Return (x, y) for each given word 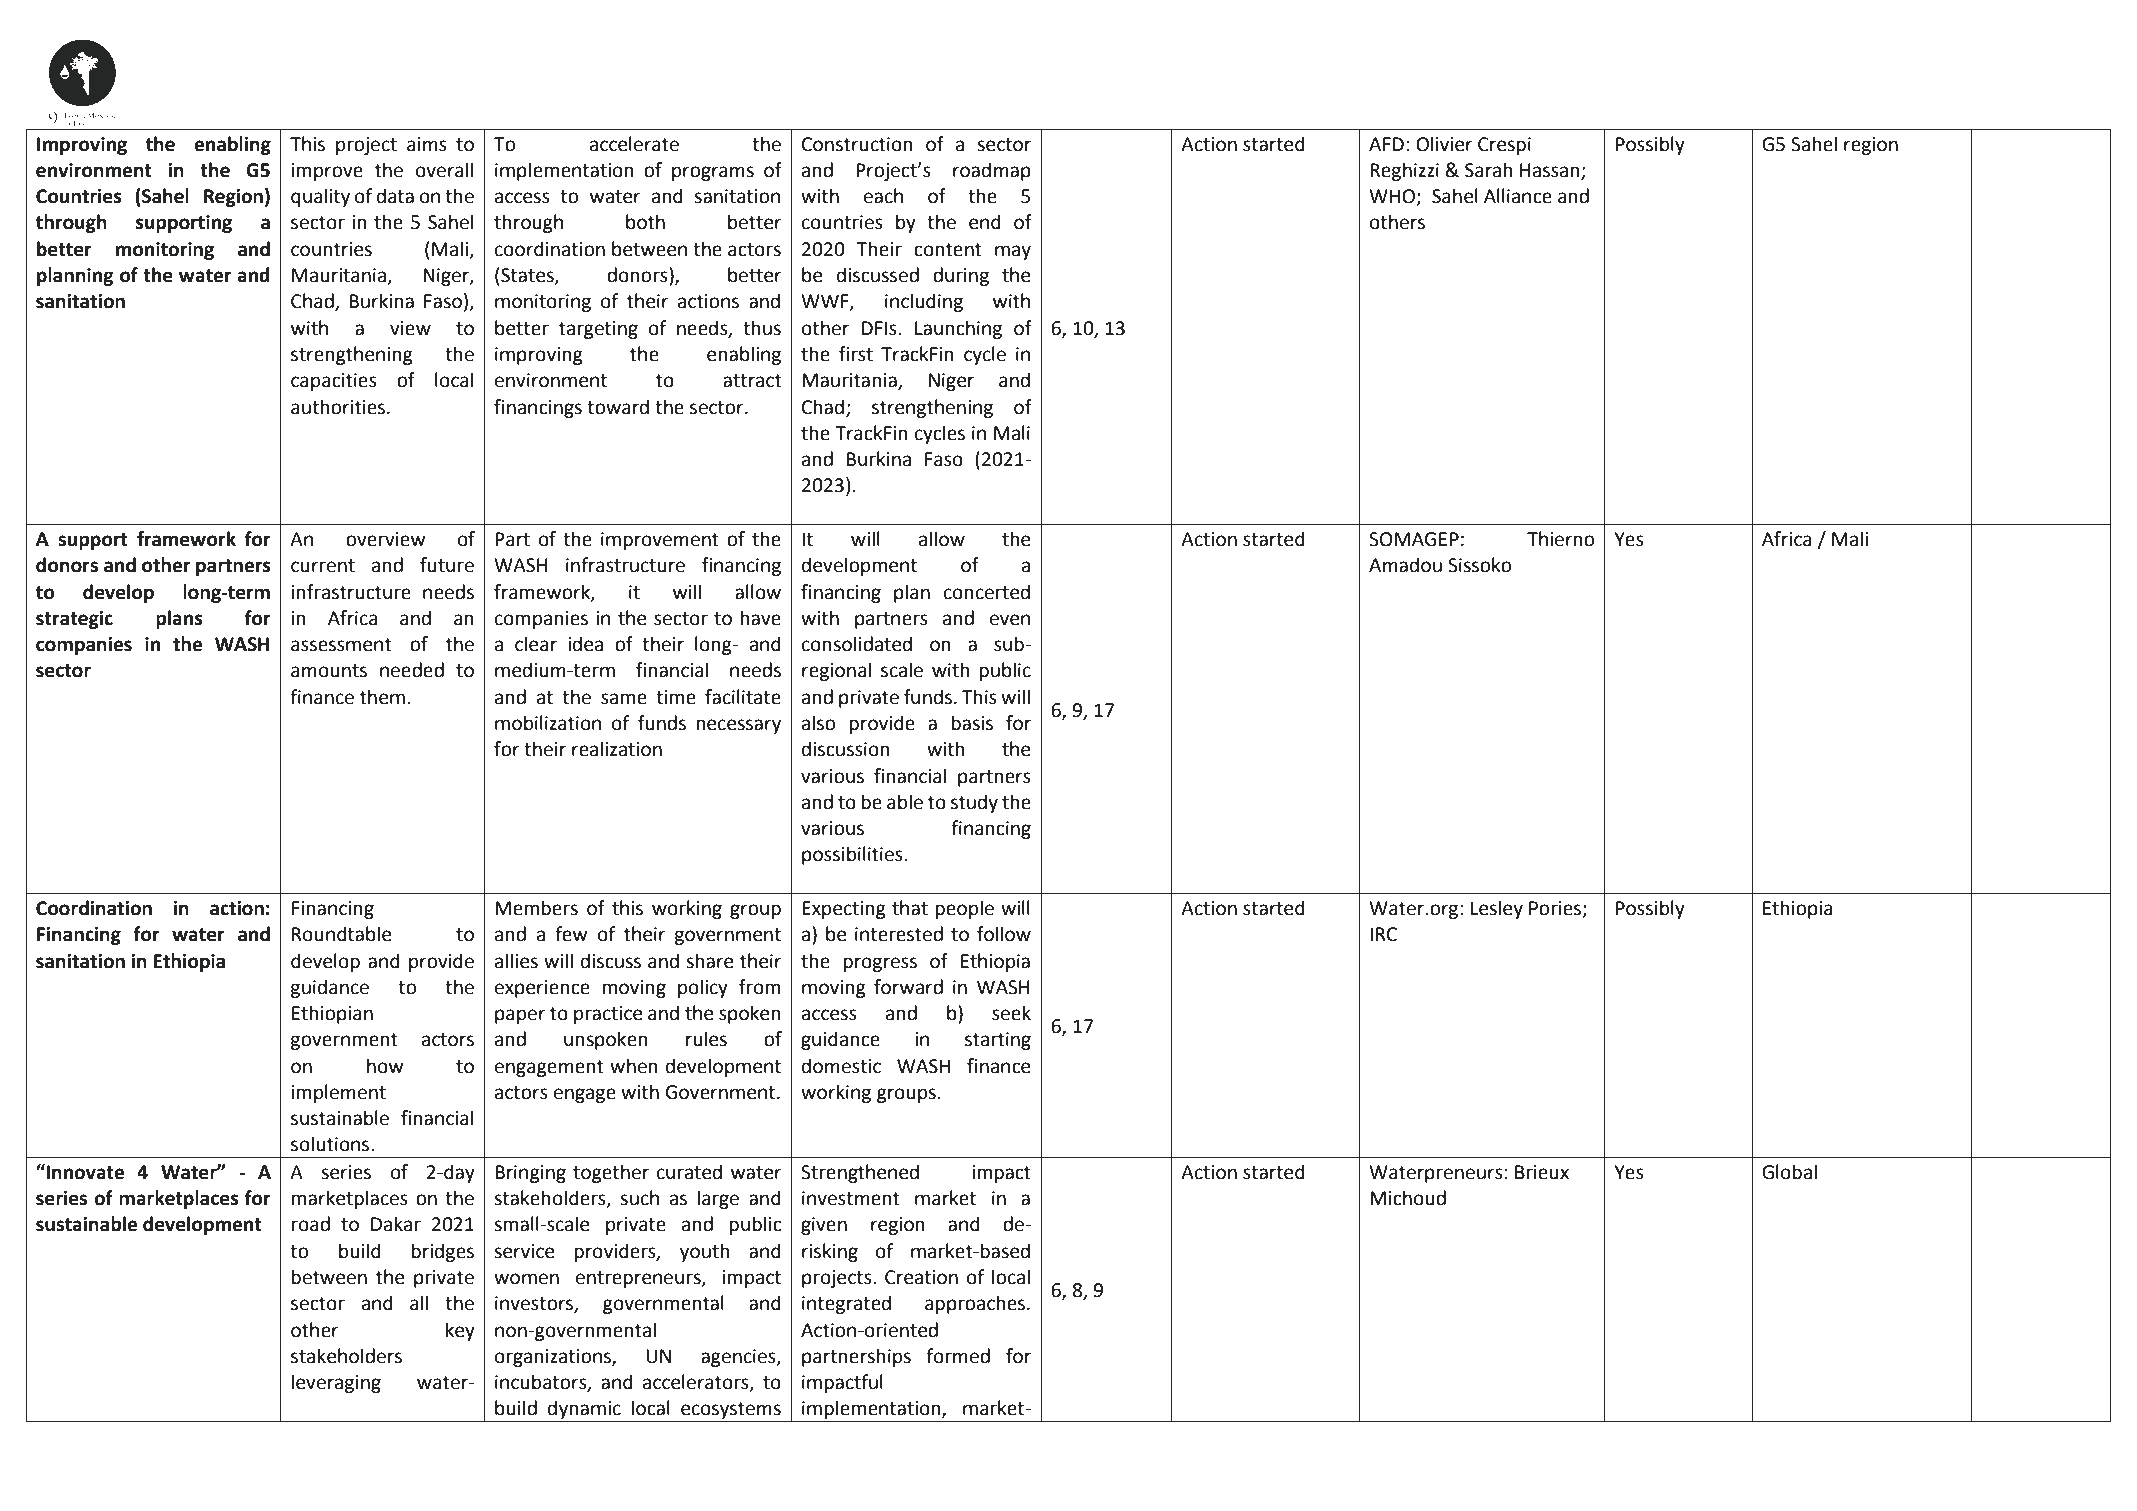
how (385, 1066)
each (883, 196)
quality (320, 197)
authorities (339, 407)
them (382, 697)
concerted (987, 592)
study (974, 803)
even (1010, 620)
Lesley (1497, 909)
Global (1789, 1172)
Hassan (1550, 170)
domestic (841, 1066)
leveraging (336, 1383)
